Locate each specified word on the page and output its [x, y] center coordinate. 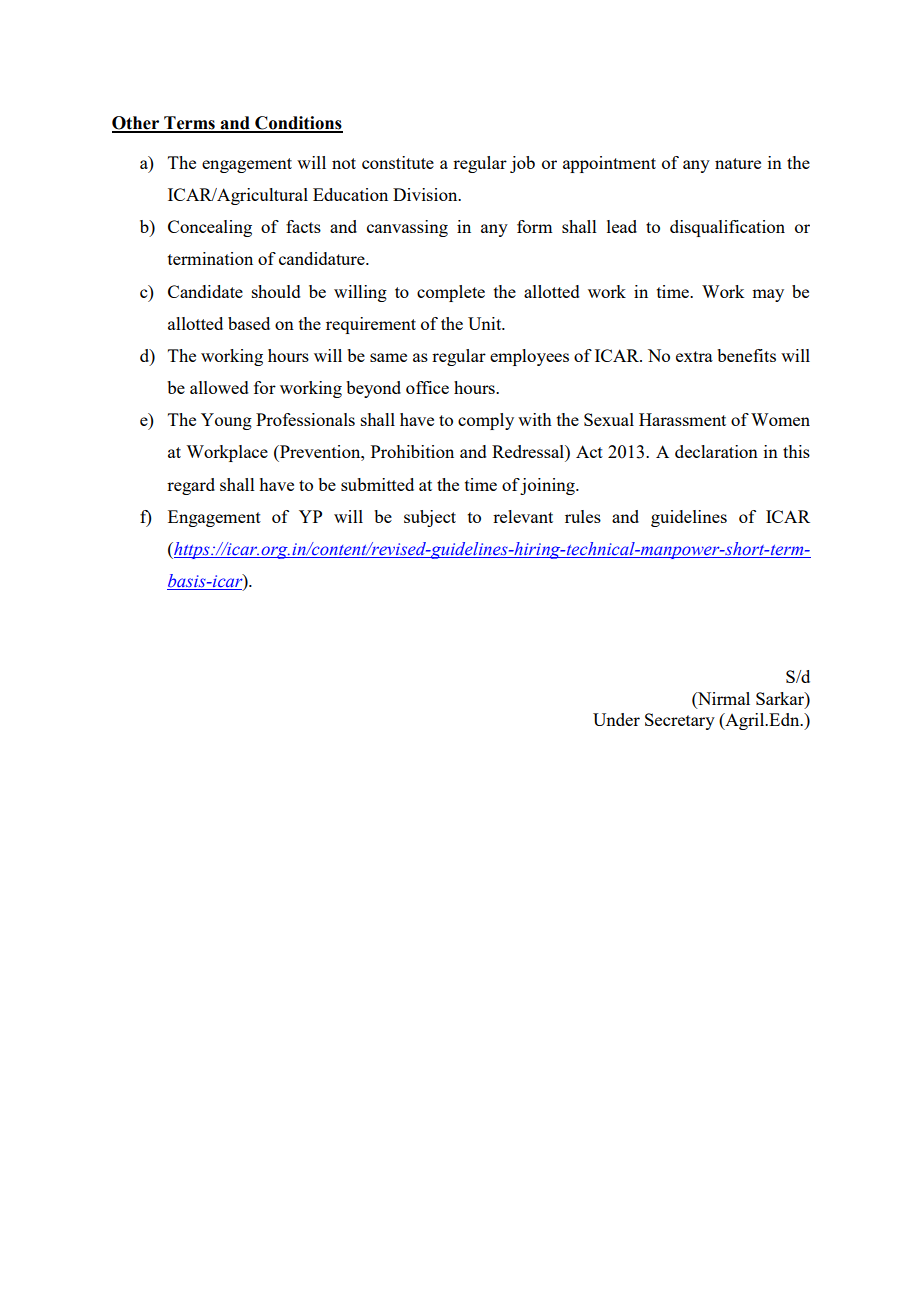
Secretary [680, 721]
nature [738, 163]
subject [430, 518]
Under [616, 719]
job [522, 164]
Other [137, 124]
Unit [486, 323]
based [249, 323]
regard [191, 486]
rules [583, 516]
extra [694, 356]
